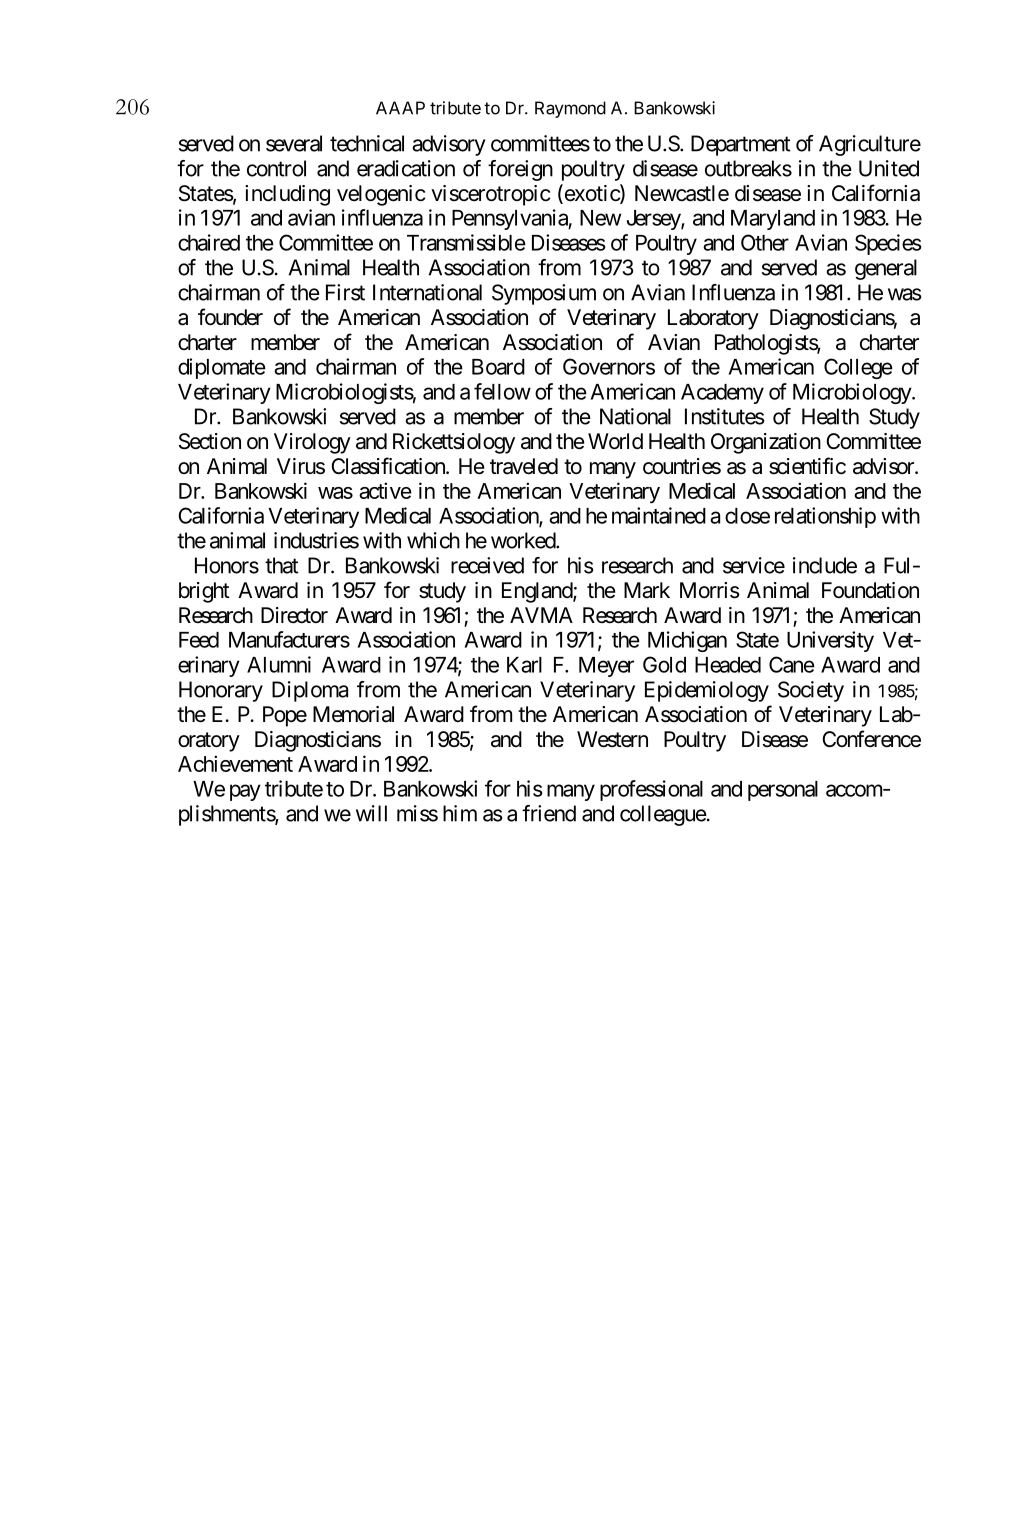  I want to click on Raymond, so click(570, 109).
